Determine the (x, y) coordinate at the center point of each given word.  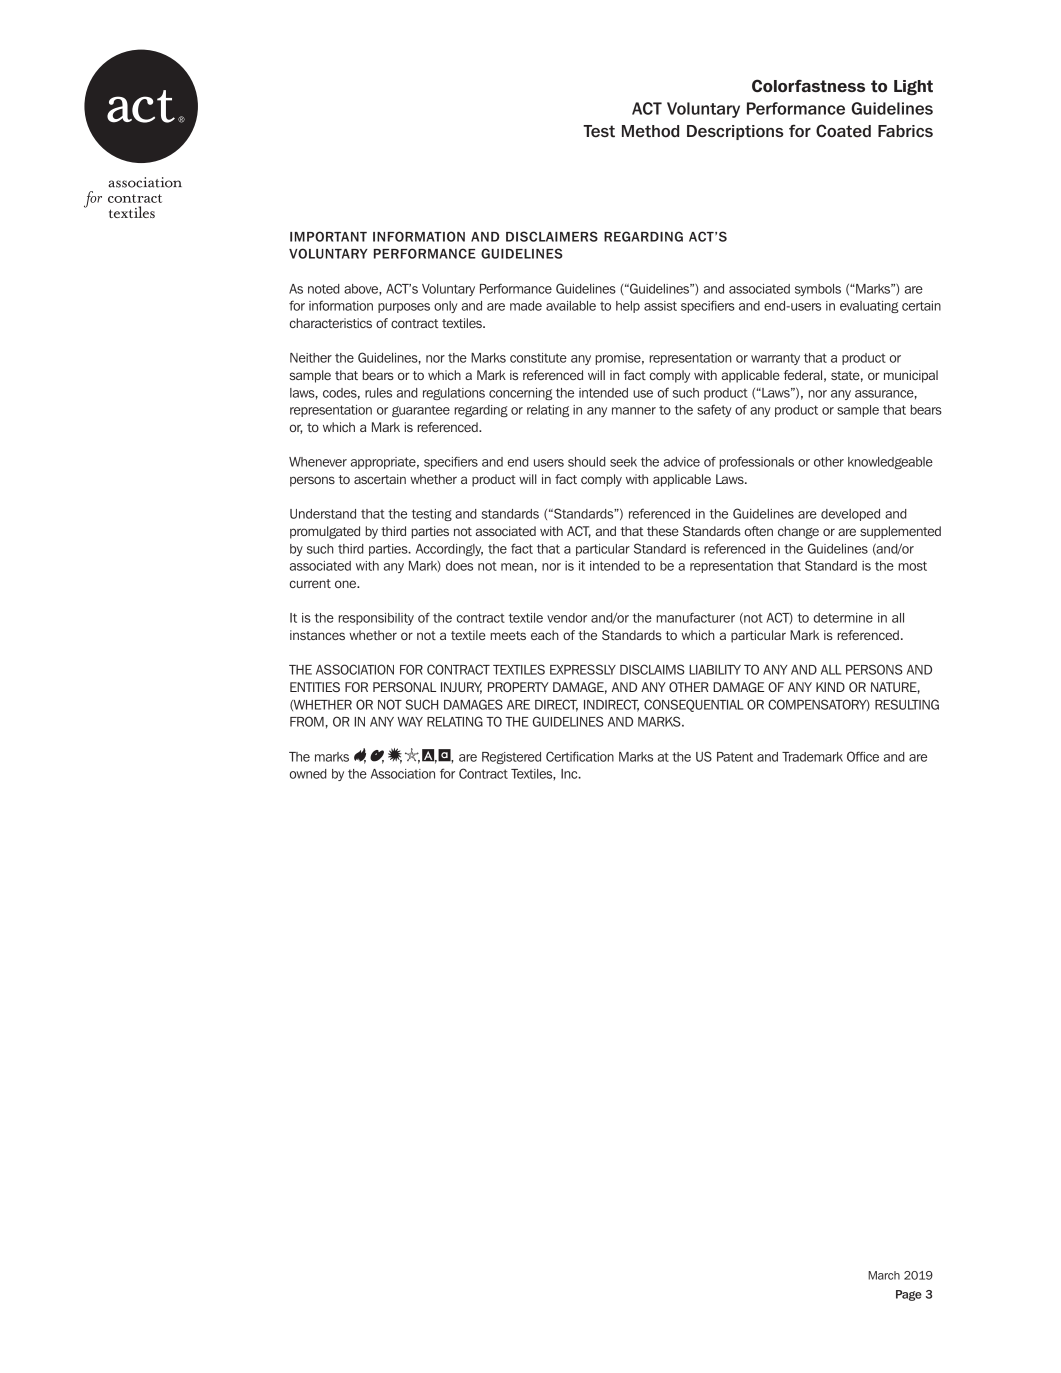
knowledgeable (890, 463)
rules (378, 393)
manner (634, 411)
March (884, 1275)
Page (909, 1295)
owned (308, 774)
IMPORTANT (328, 236)
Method (650, 131)
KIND (830, 687)
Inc (570, 774)
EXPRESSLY (583, 669)
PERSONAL (404, 687)
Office (863, 756)
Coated (843, 131)
